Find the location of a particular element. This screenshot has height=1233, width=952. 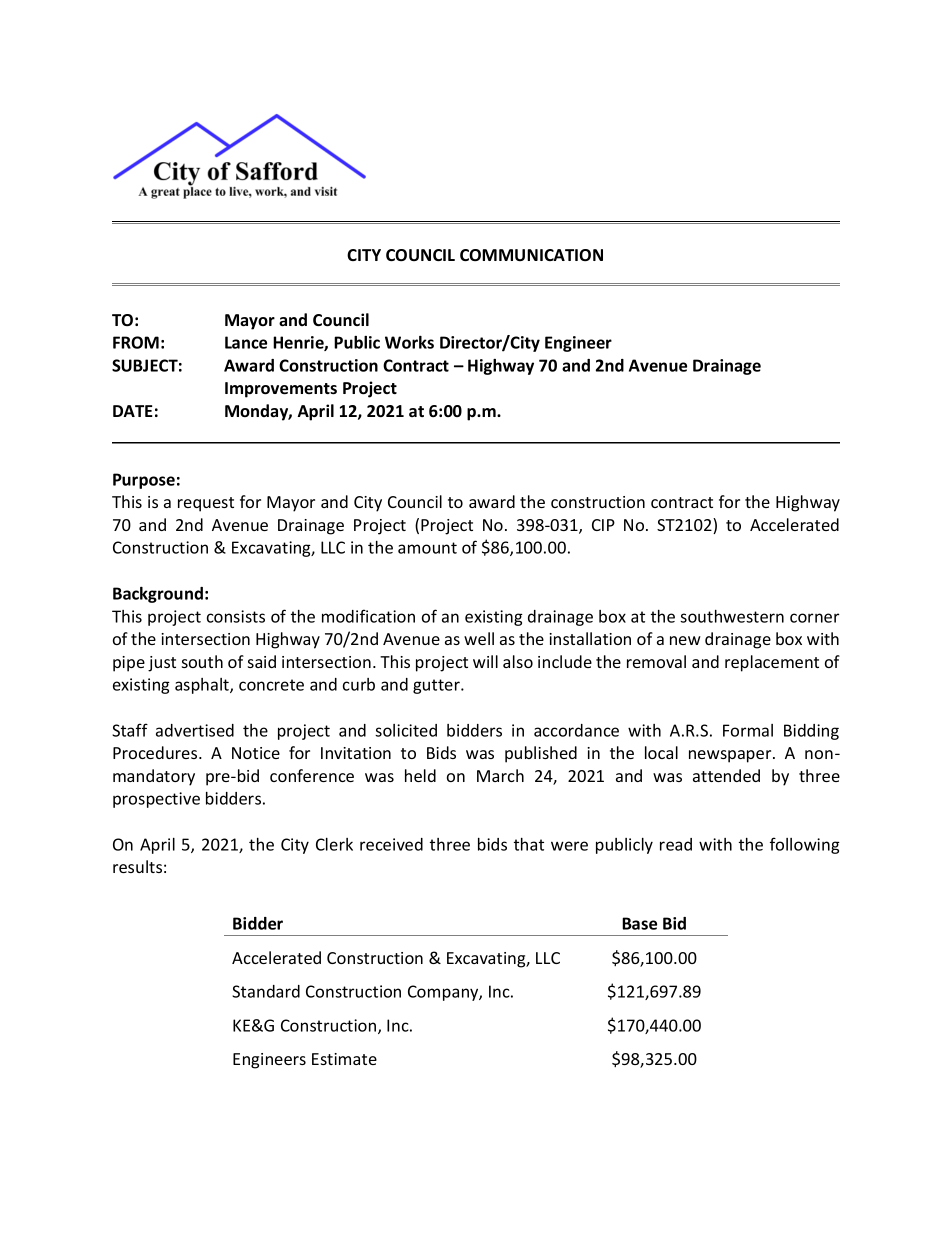

just is located at coordinates (162, 664).
